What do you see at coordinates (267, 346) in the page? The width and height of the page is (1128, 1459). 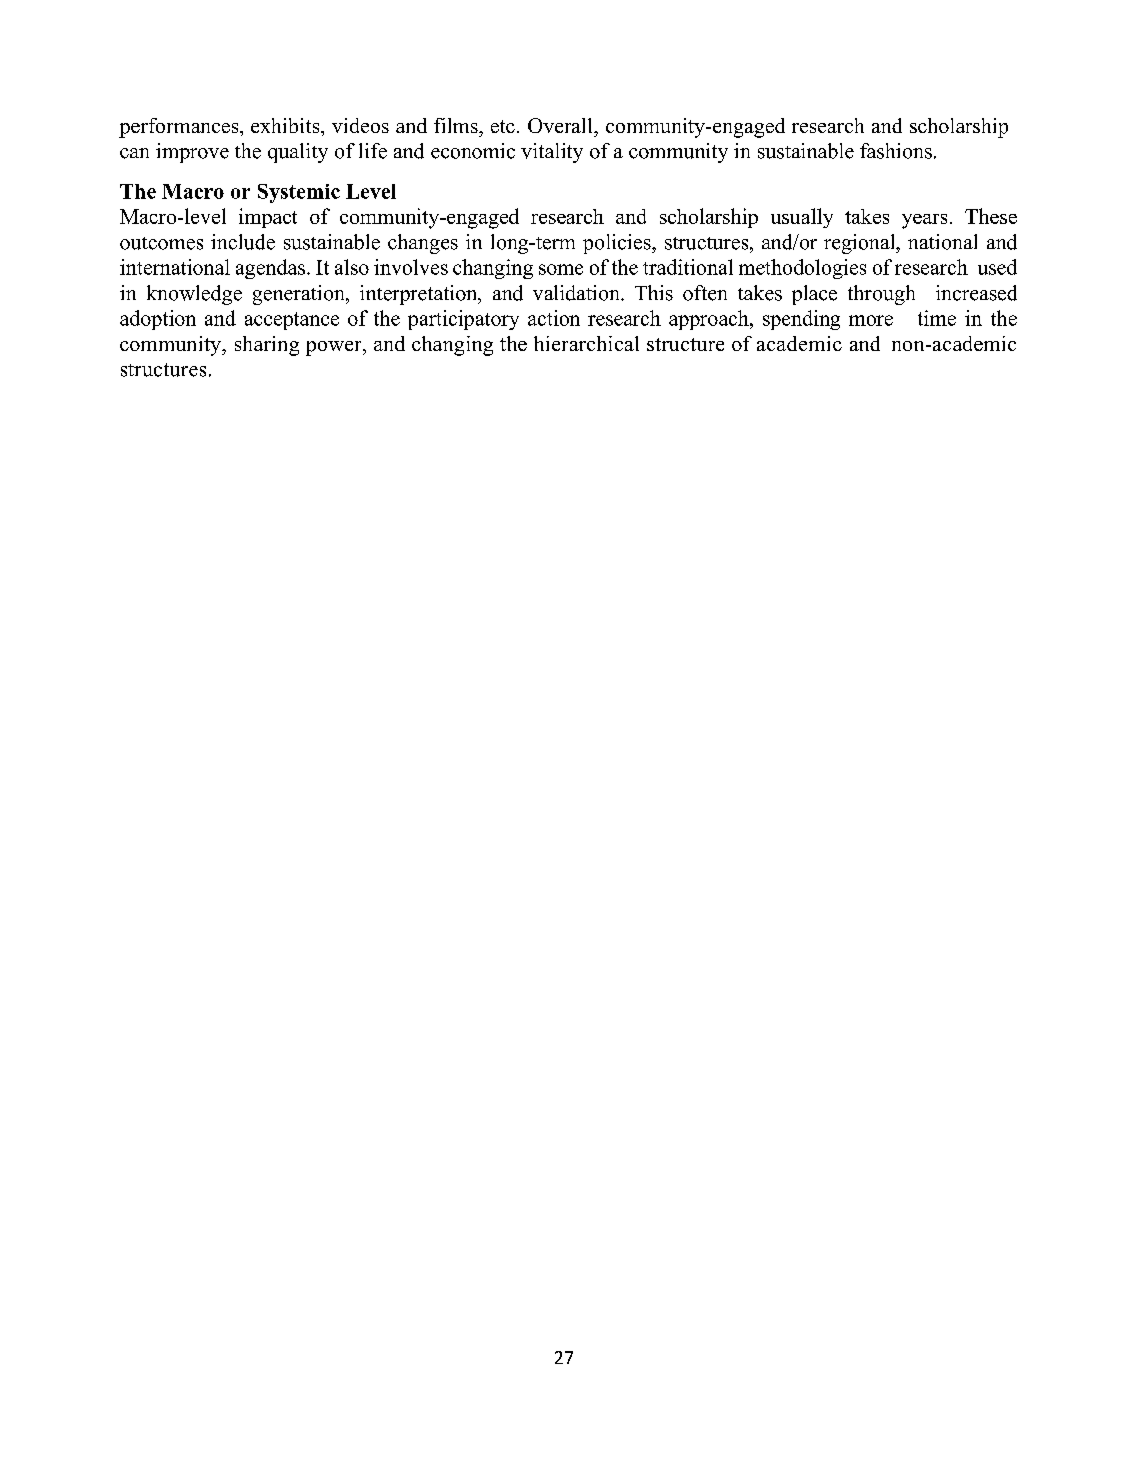 I see `sharing` at bounding box center [267, 346].
